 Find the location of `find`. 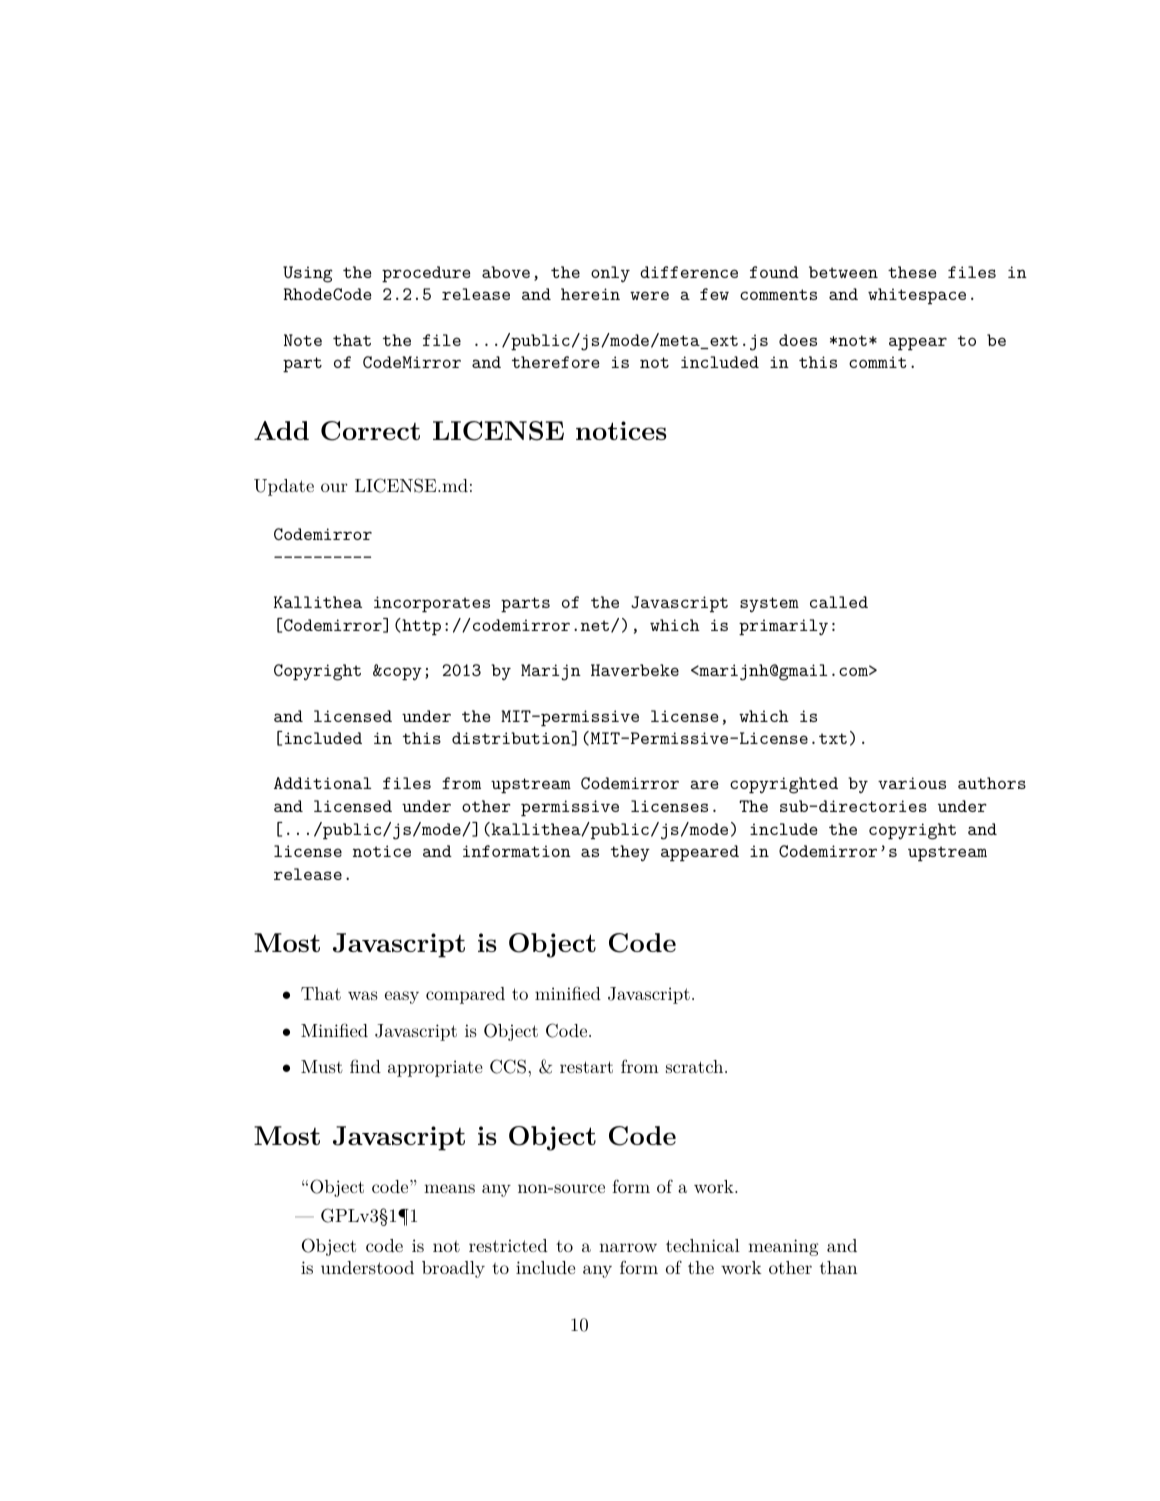

find is located at coordinates (365, 1066).
